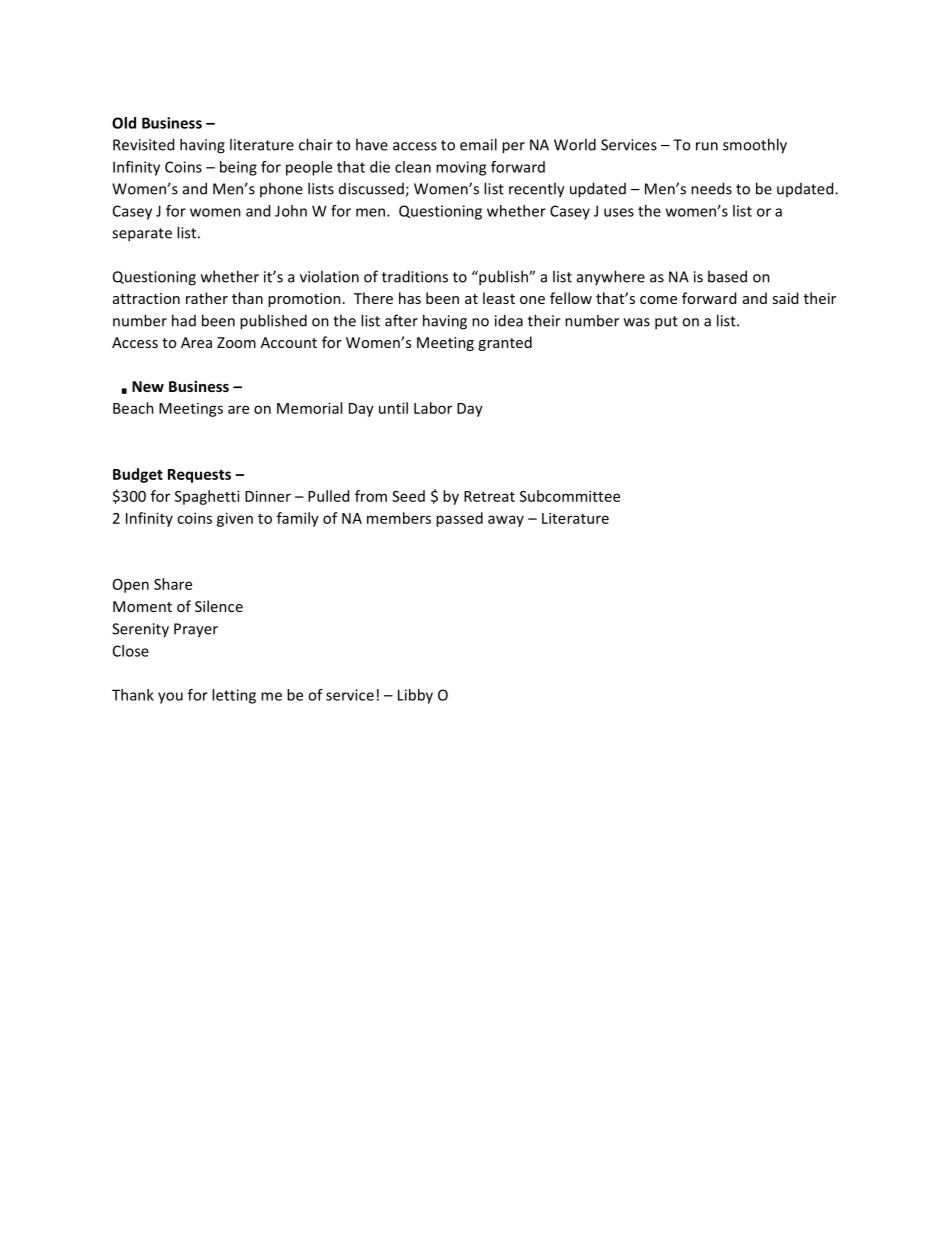  Describe the element at coordinates (666, 323) in the screenshot. I see `put` at that location.
